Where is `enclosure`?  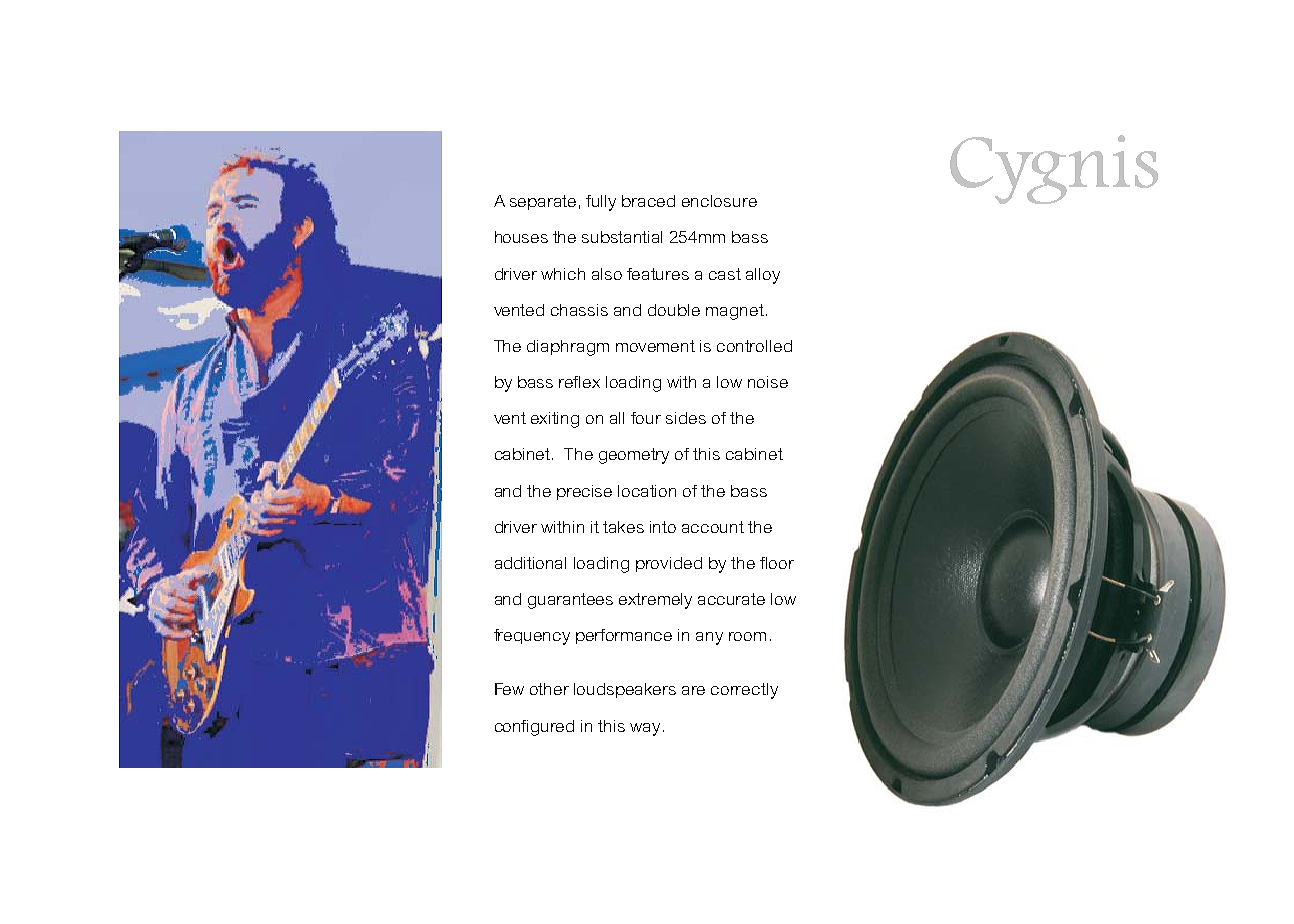 enclosure is located at coordinates (719, 201).
